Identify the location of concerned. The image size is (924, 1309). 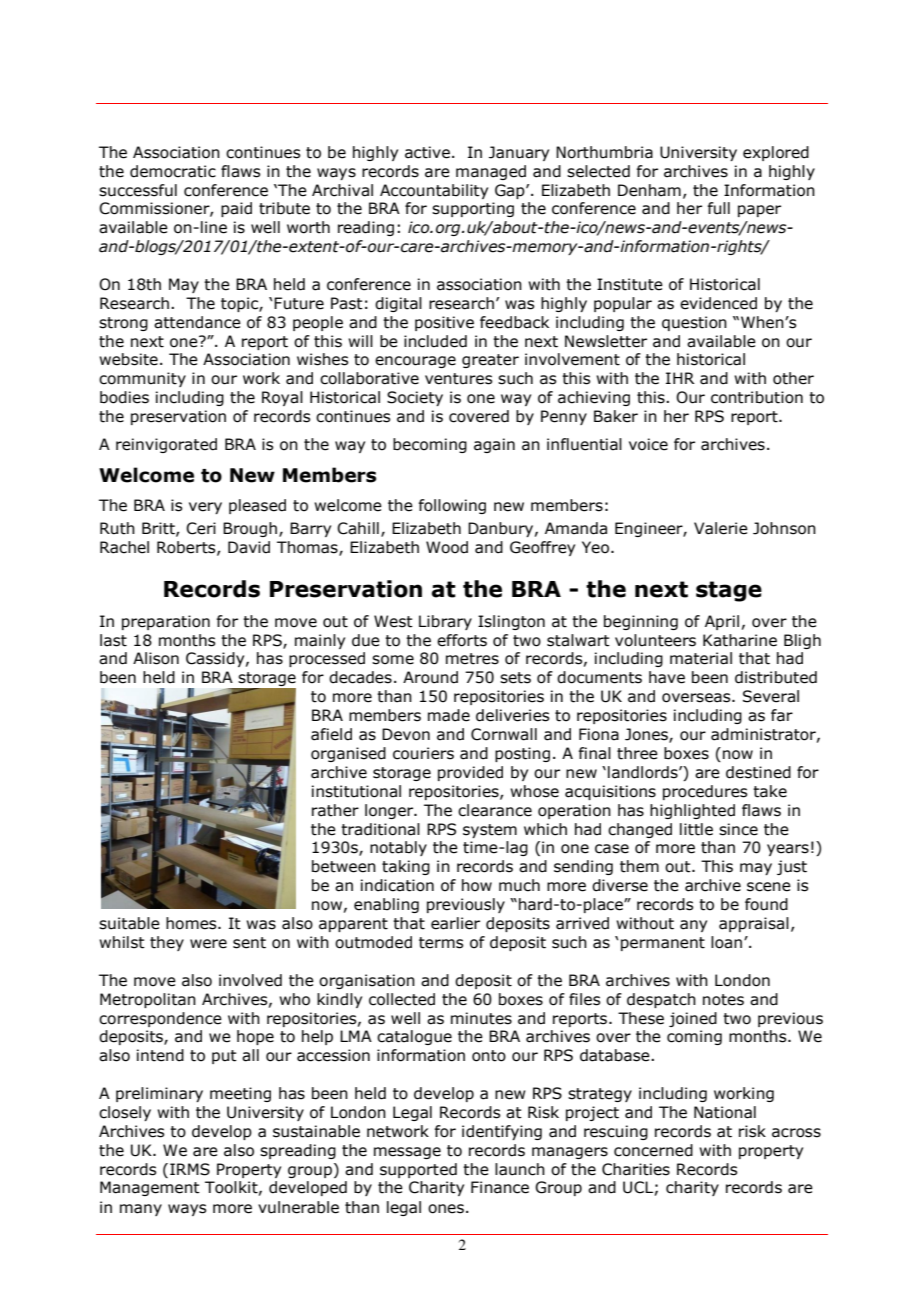
(653, 1150).
